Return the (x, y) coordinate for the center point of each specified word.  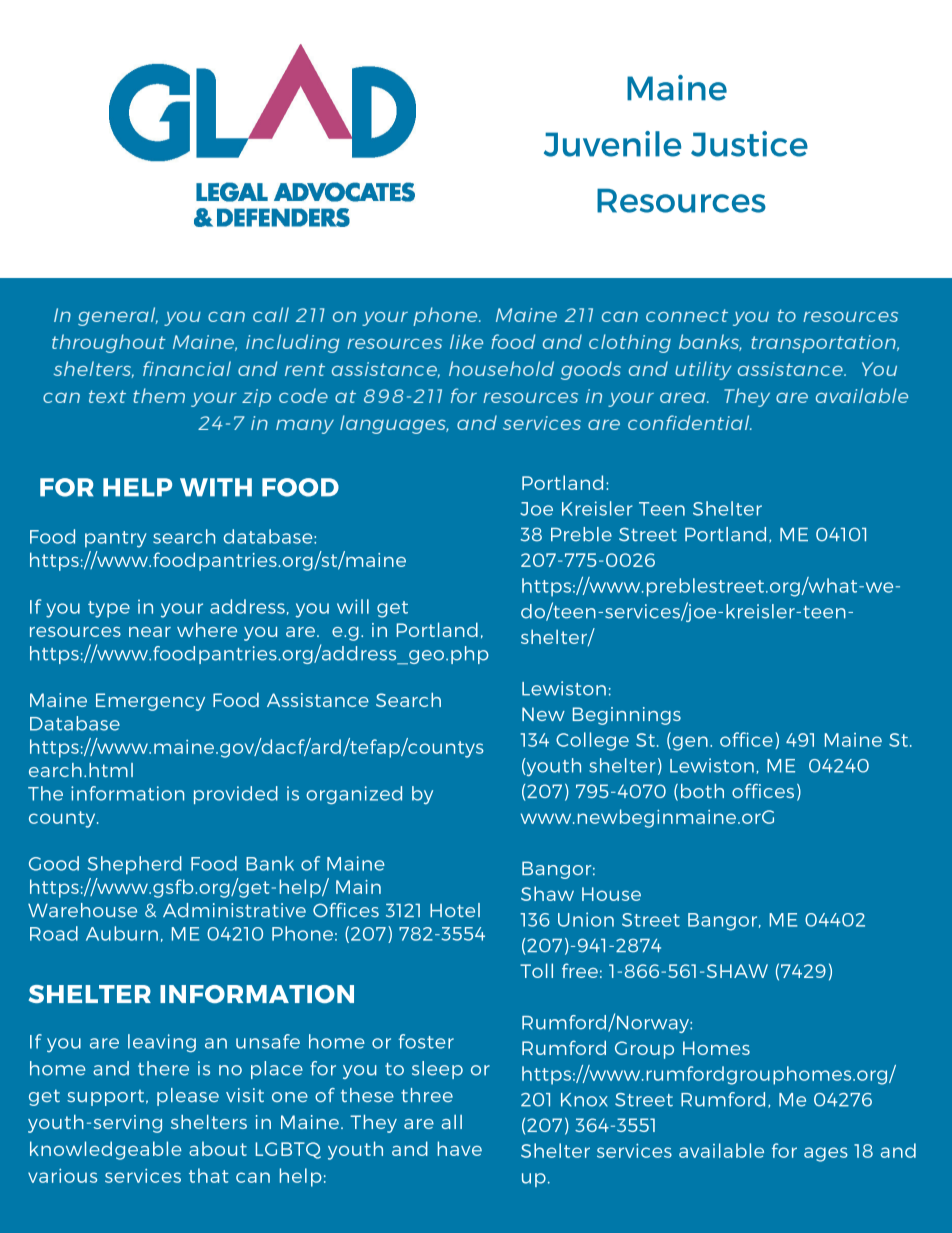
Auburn (122, 933)
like (466, 341)
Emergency (150, 702)
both (702, 791)
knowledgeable (106, 1150)
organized (354, 795)
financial (187, 368)
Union (586, 919)
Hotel (455, 910)
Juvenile (612, 144)
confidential (690, 422)
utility (703, 370)
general (118, 316)
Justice (749, 144)
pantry (116, 539)
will (353, 606)
